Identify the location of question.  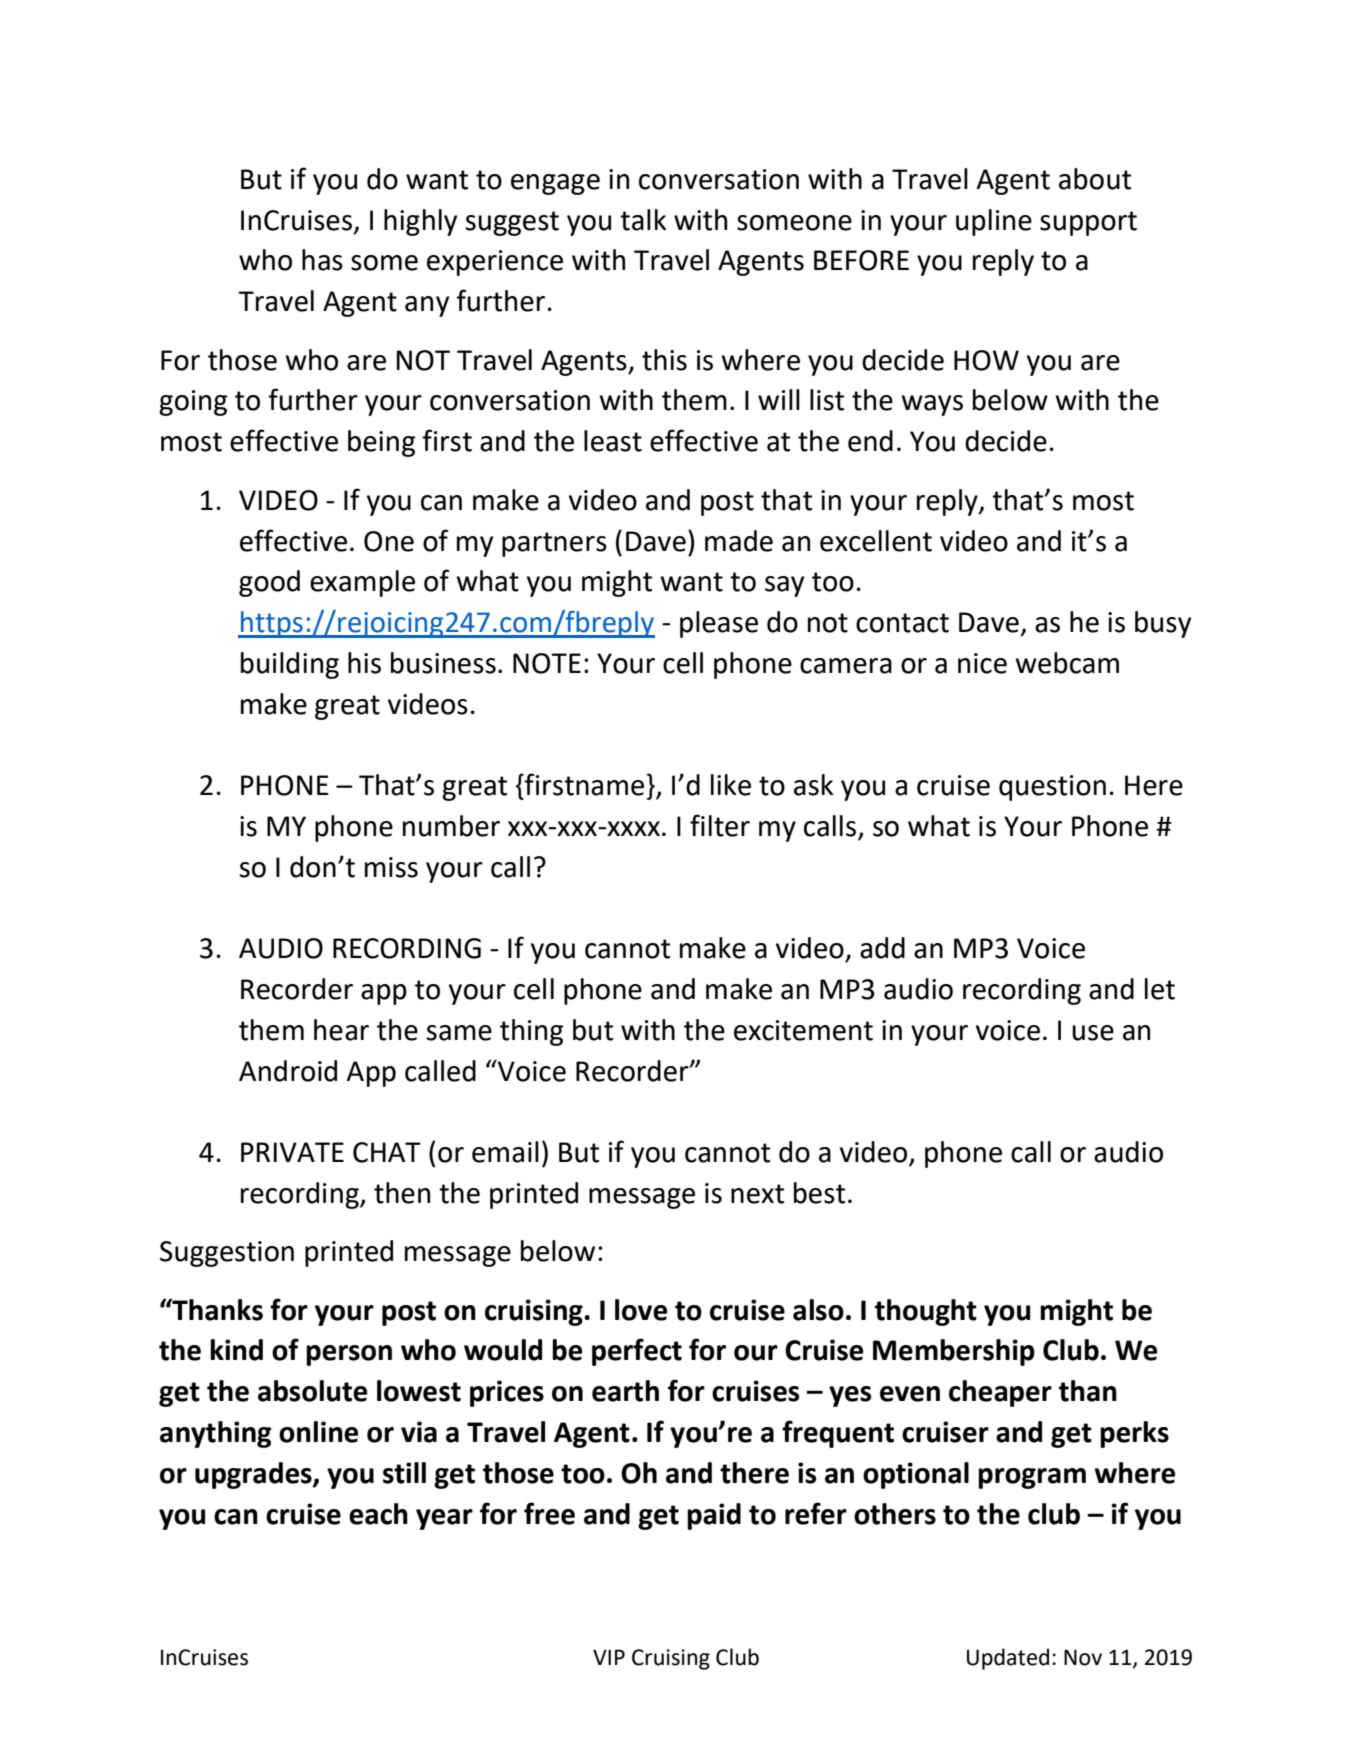
(1052, 788).
